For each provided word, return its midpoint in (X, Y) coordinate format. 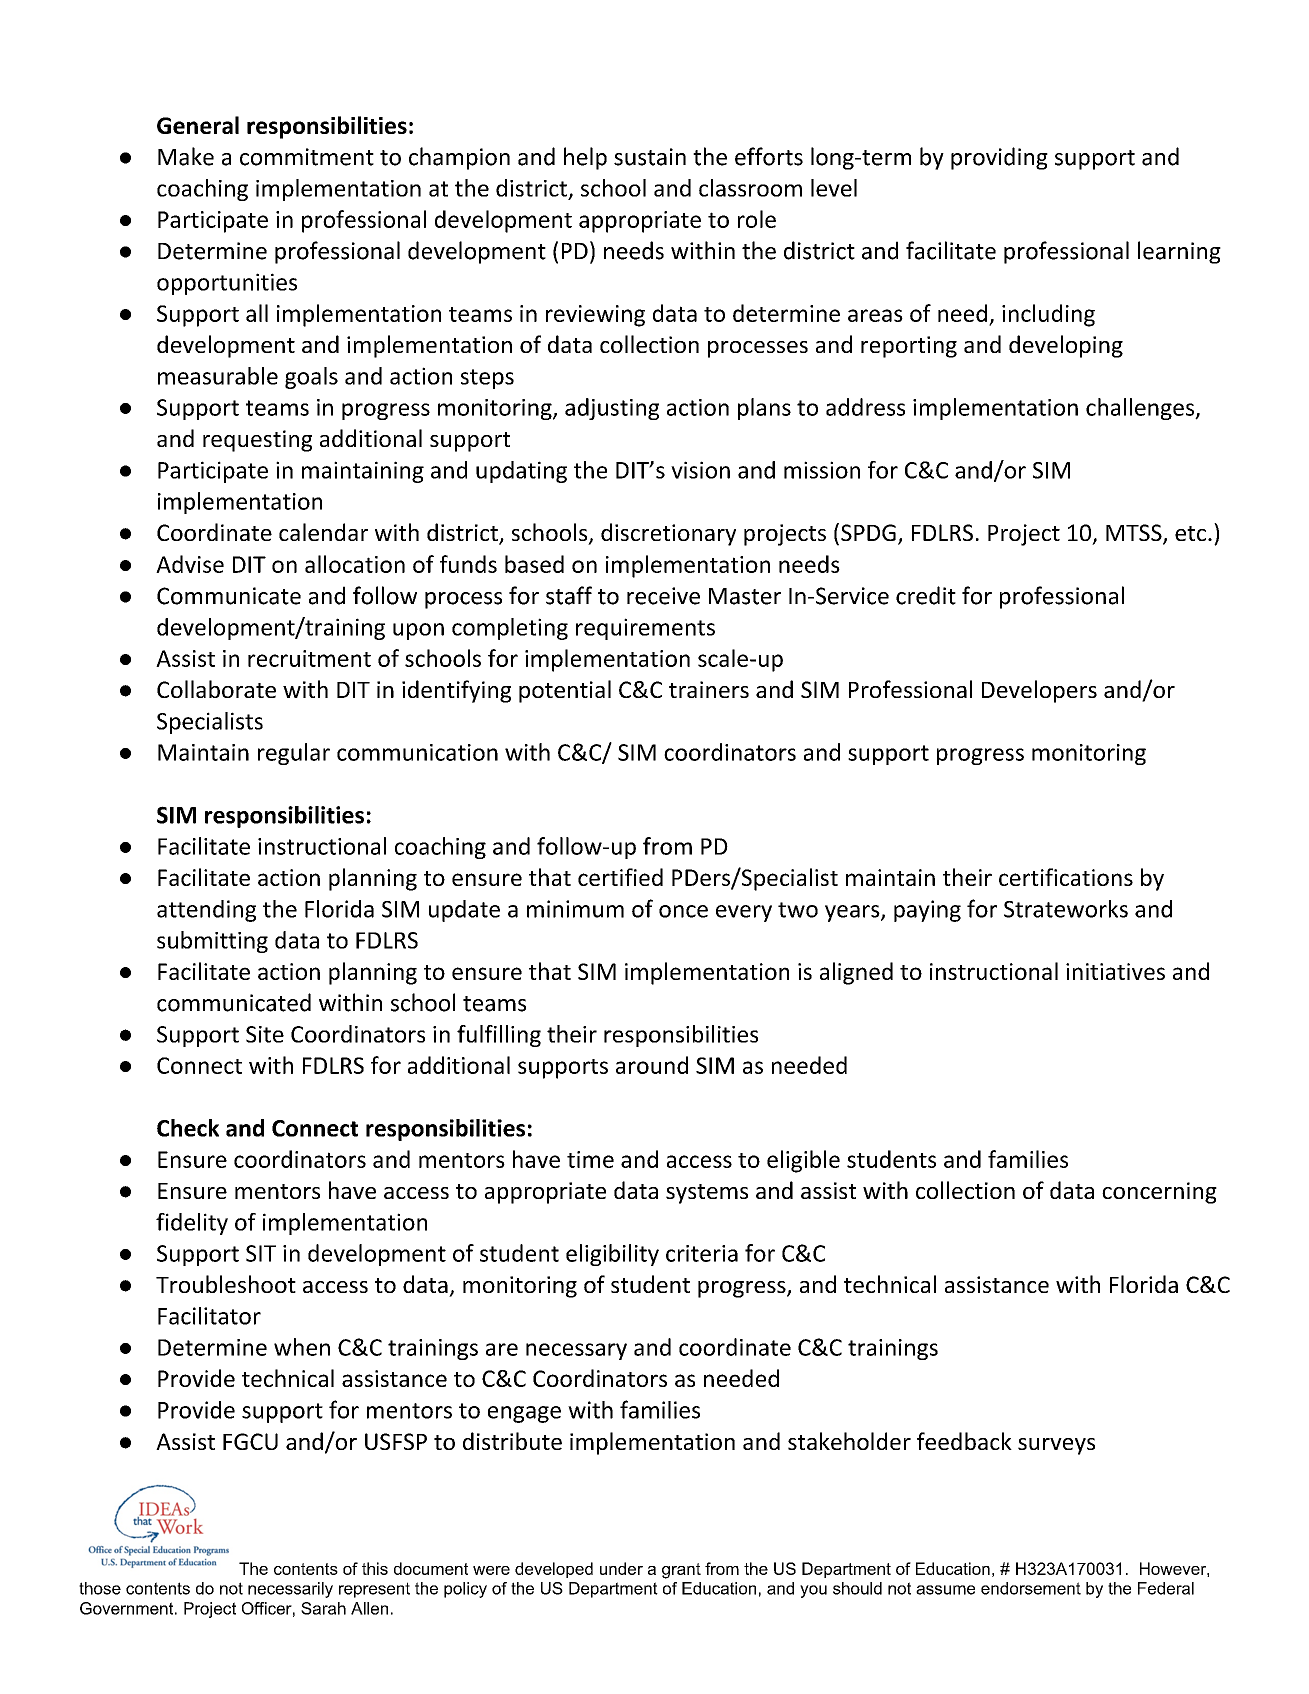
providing (999, 158)
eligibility (612, 1255)
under (621, 1568)
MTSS (1135, 534)
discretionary (668, 534)
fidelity (192, 1224)
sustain (650, 157)
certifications (1066, 877)
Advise (190, 564)
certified (620, 877)
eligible (803, 1161)
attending (206, 911)
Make (186, 156)
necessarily (290, 1590)
